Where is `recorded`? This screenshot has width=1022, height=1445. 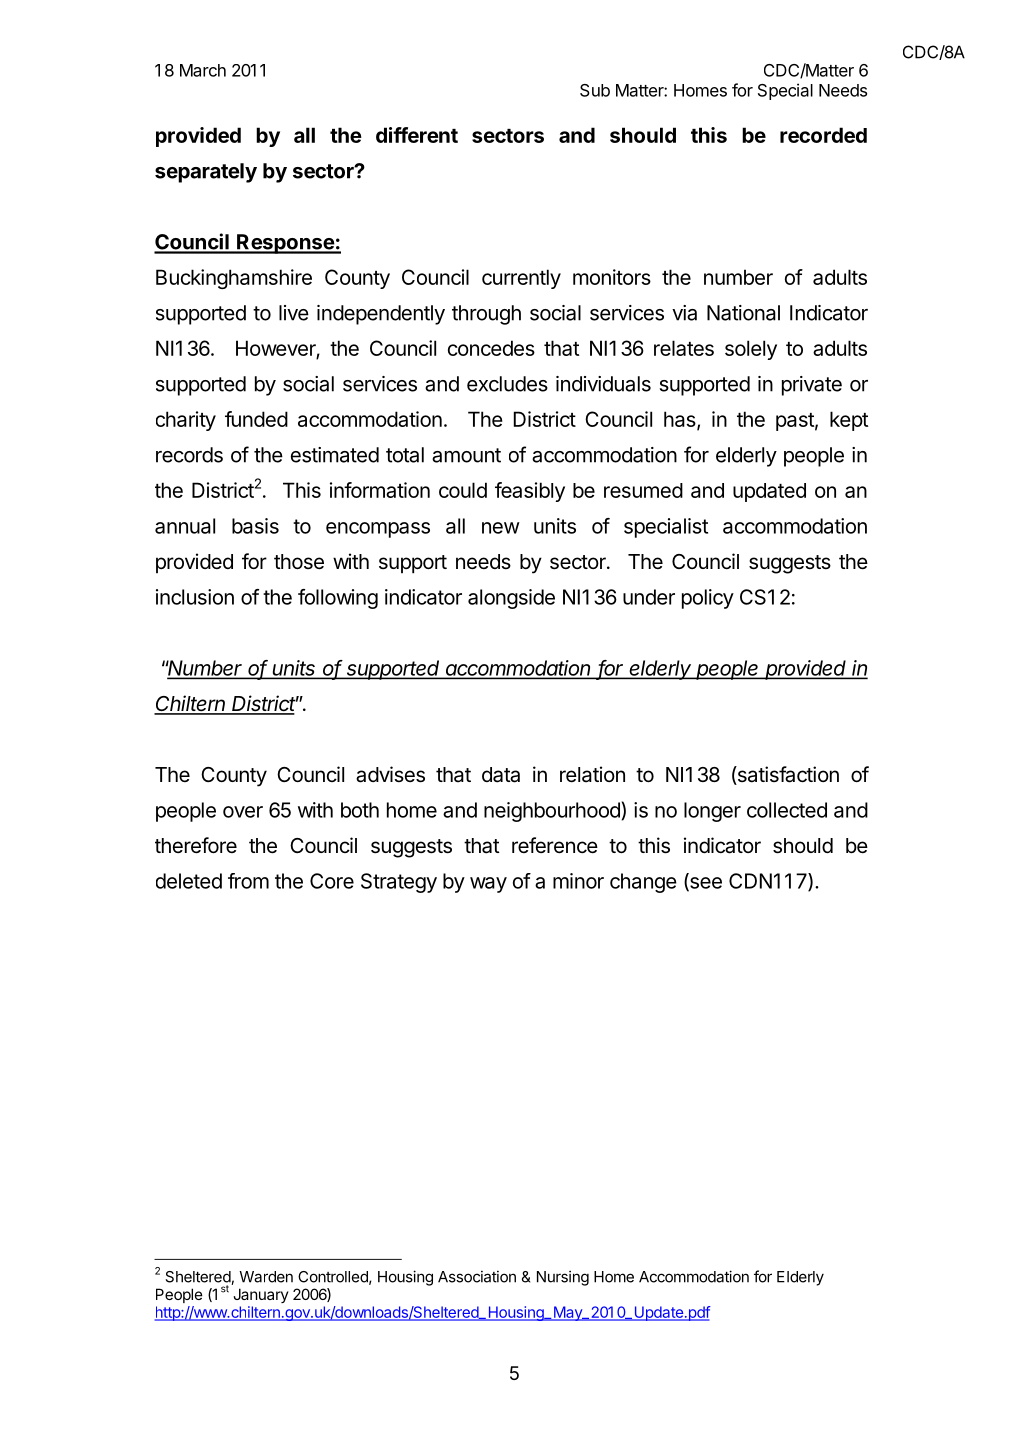 recorded is located at coordinates (823, 135).
